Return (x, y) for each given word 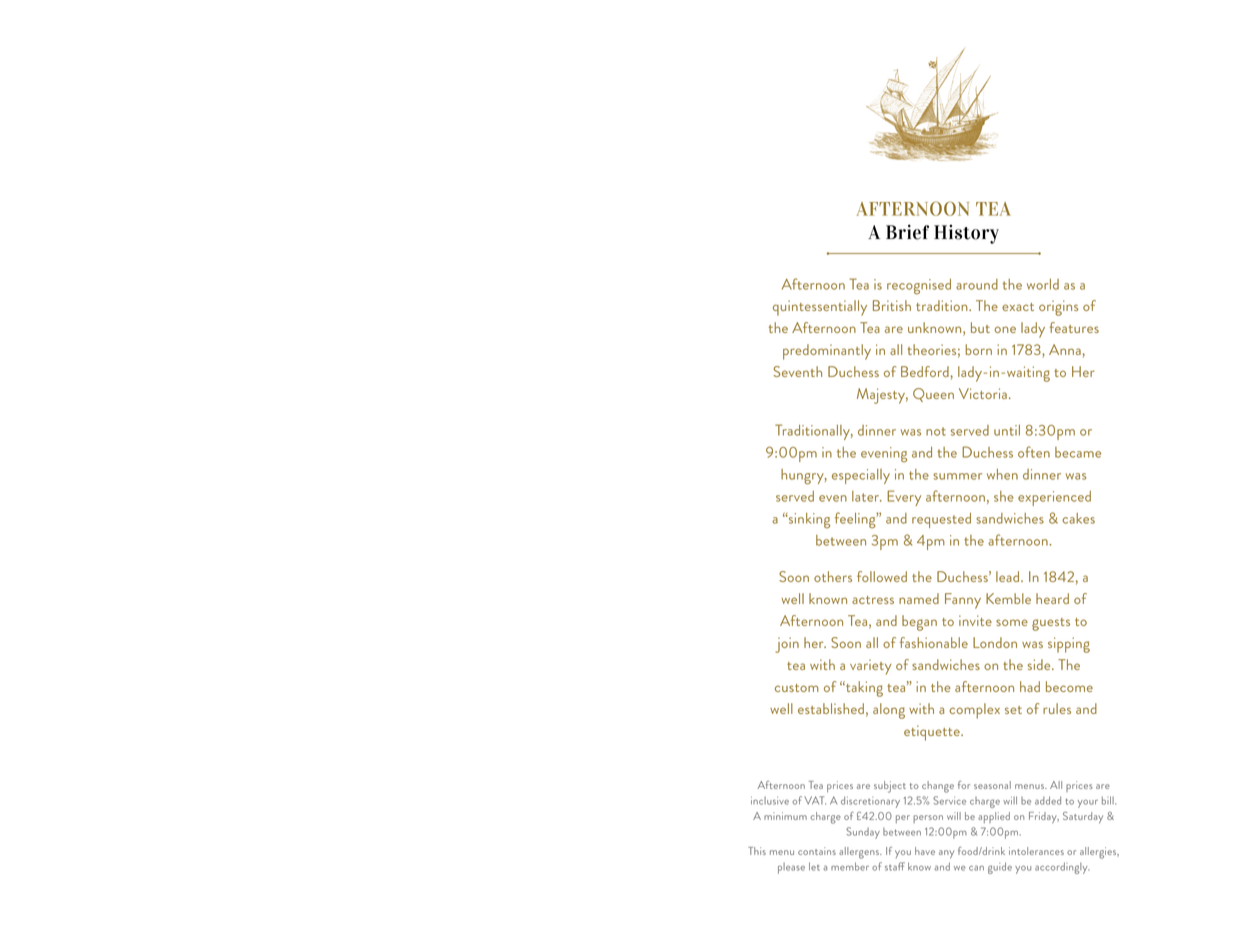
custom (797, 688)
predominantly (827, 352)
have (925, 851)
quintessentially (820, 308)
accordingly (1062, 868)
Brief (907, 232)
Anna (1065, 349)
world (1043, 284)
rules (1057, 708)
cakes (1078, 518)
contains (817, 851)
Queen (933, 395)
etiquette (933, 733)
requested (941, 520)
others (833, 576)
